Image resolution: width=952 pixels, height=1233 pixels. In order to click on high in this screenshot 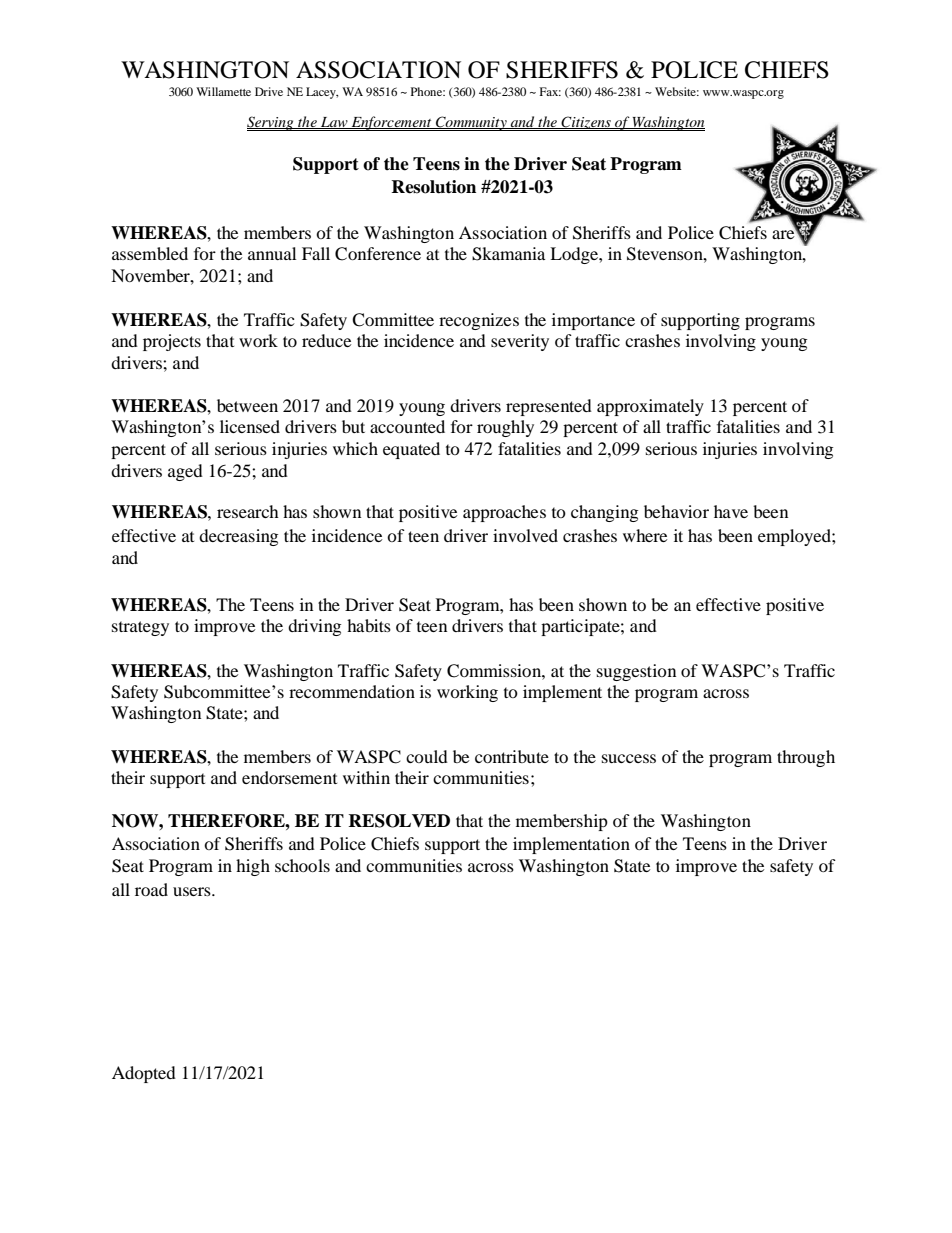, I will do `click(253, 867)`.
